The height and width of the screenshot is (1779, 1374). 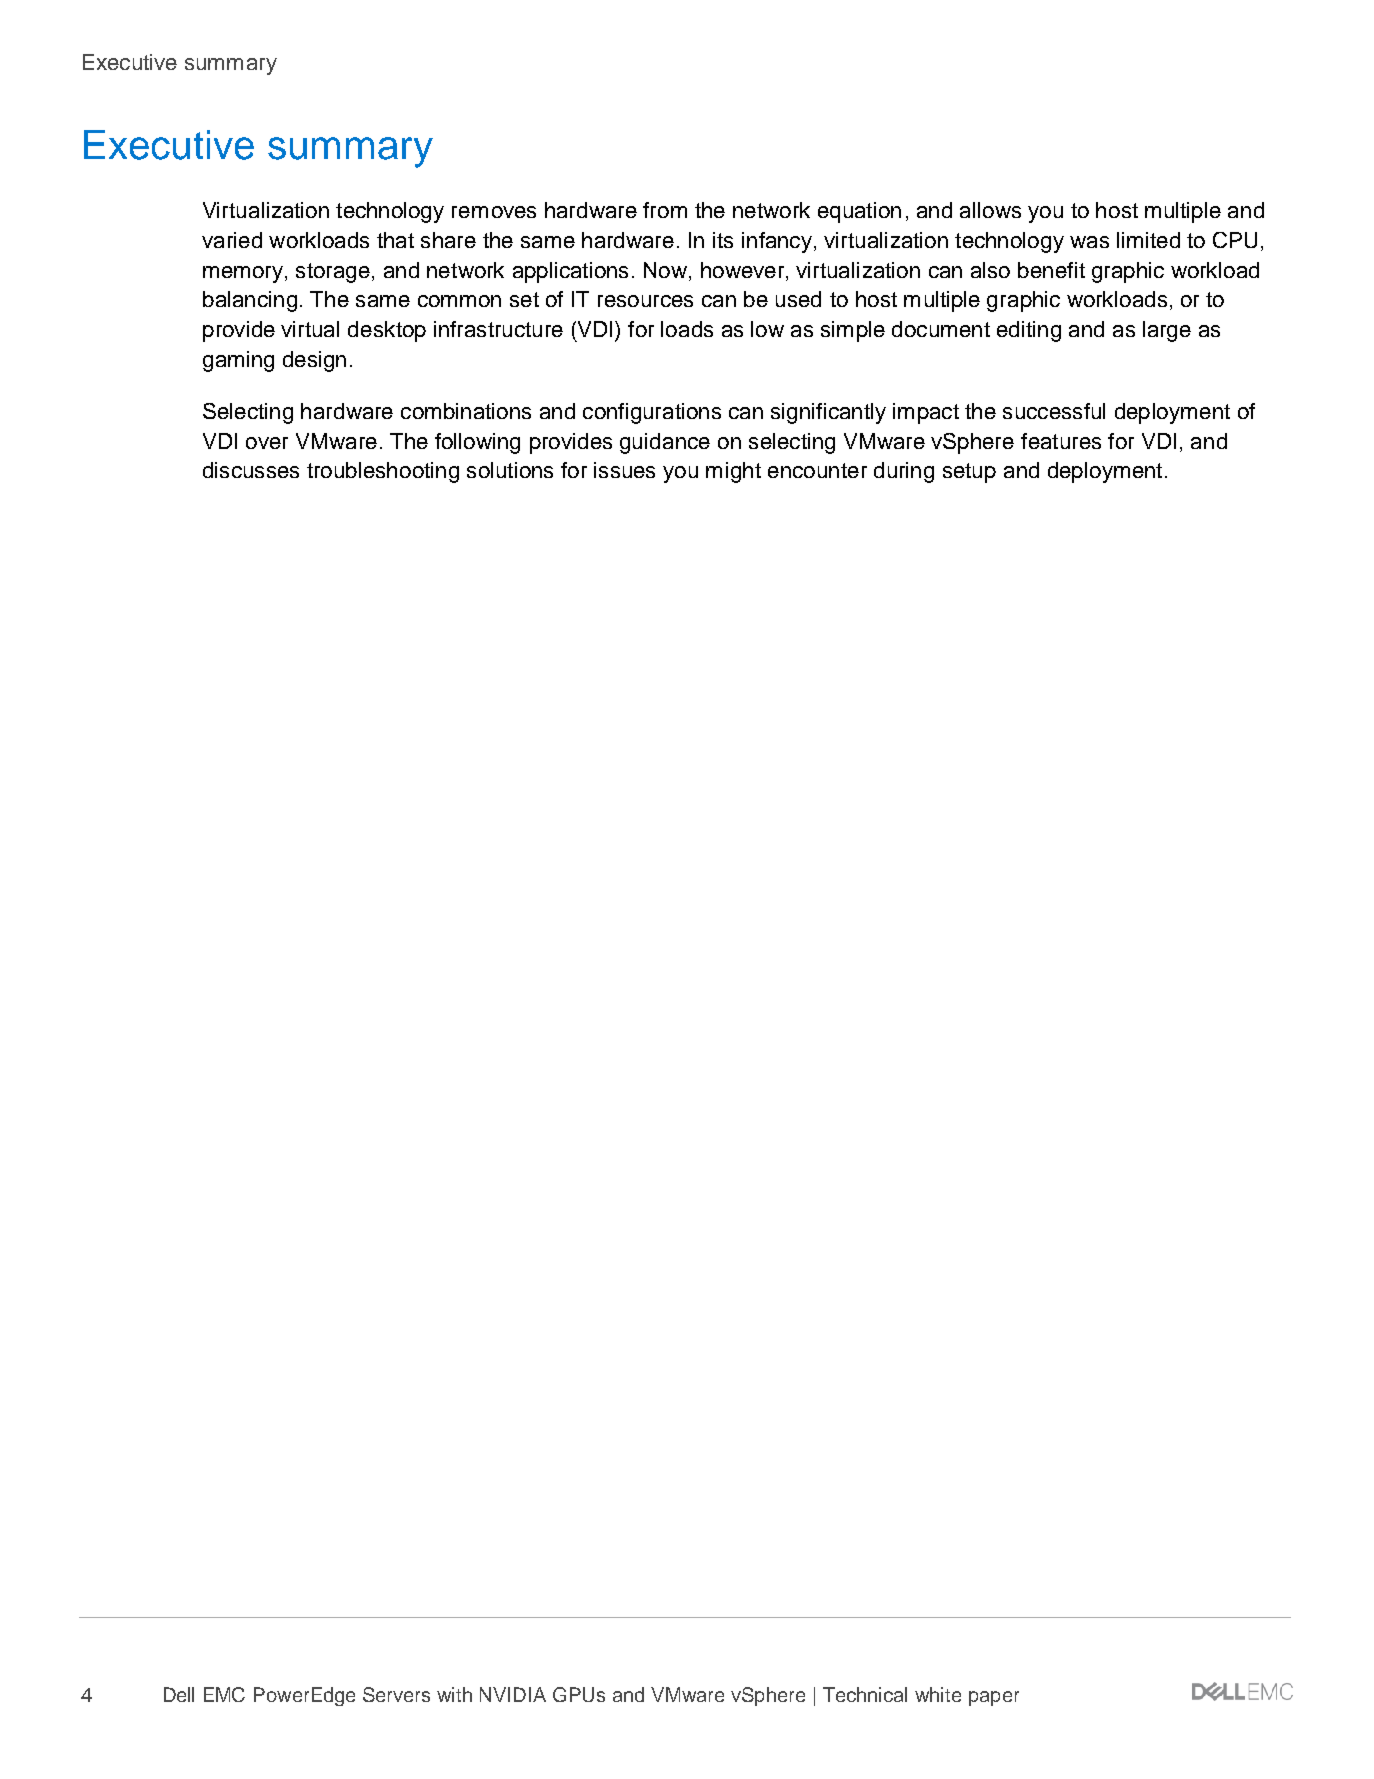 What do you see at coordinates (513, 1694) in the screenshot?
I see `NVIDIA` at bounding box center [513, 1694].
